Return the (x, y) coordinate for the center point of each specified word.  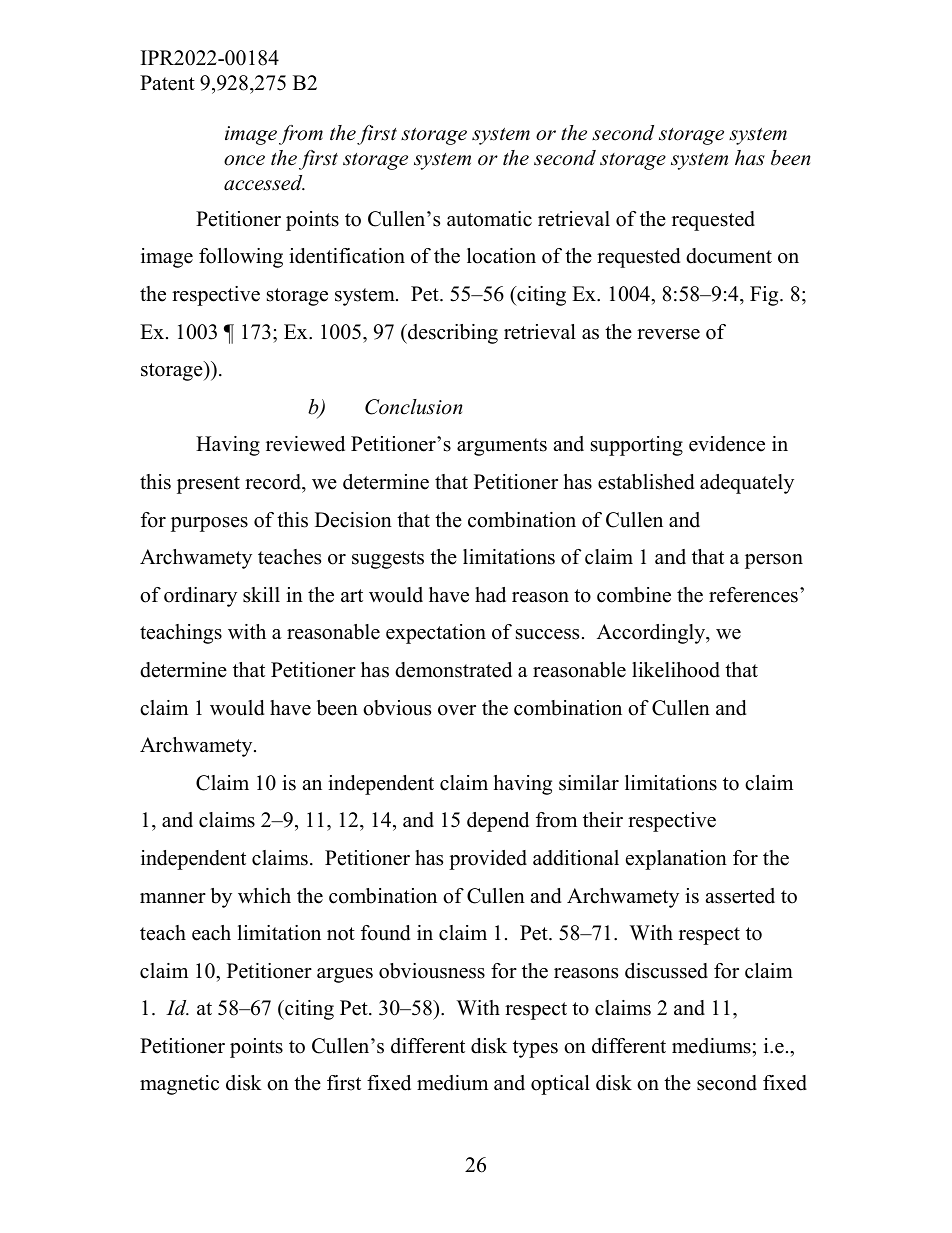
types (535, 1049)
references (753, 595)
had (490, 595)
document (729, 256)
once (244, 160)
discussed (666, 971)
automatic (489, 219)
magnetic (179, 1085)
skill (261, 595)
